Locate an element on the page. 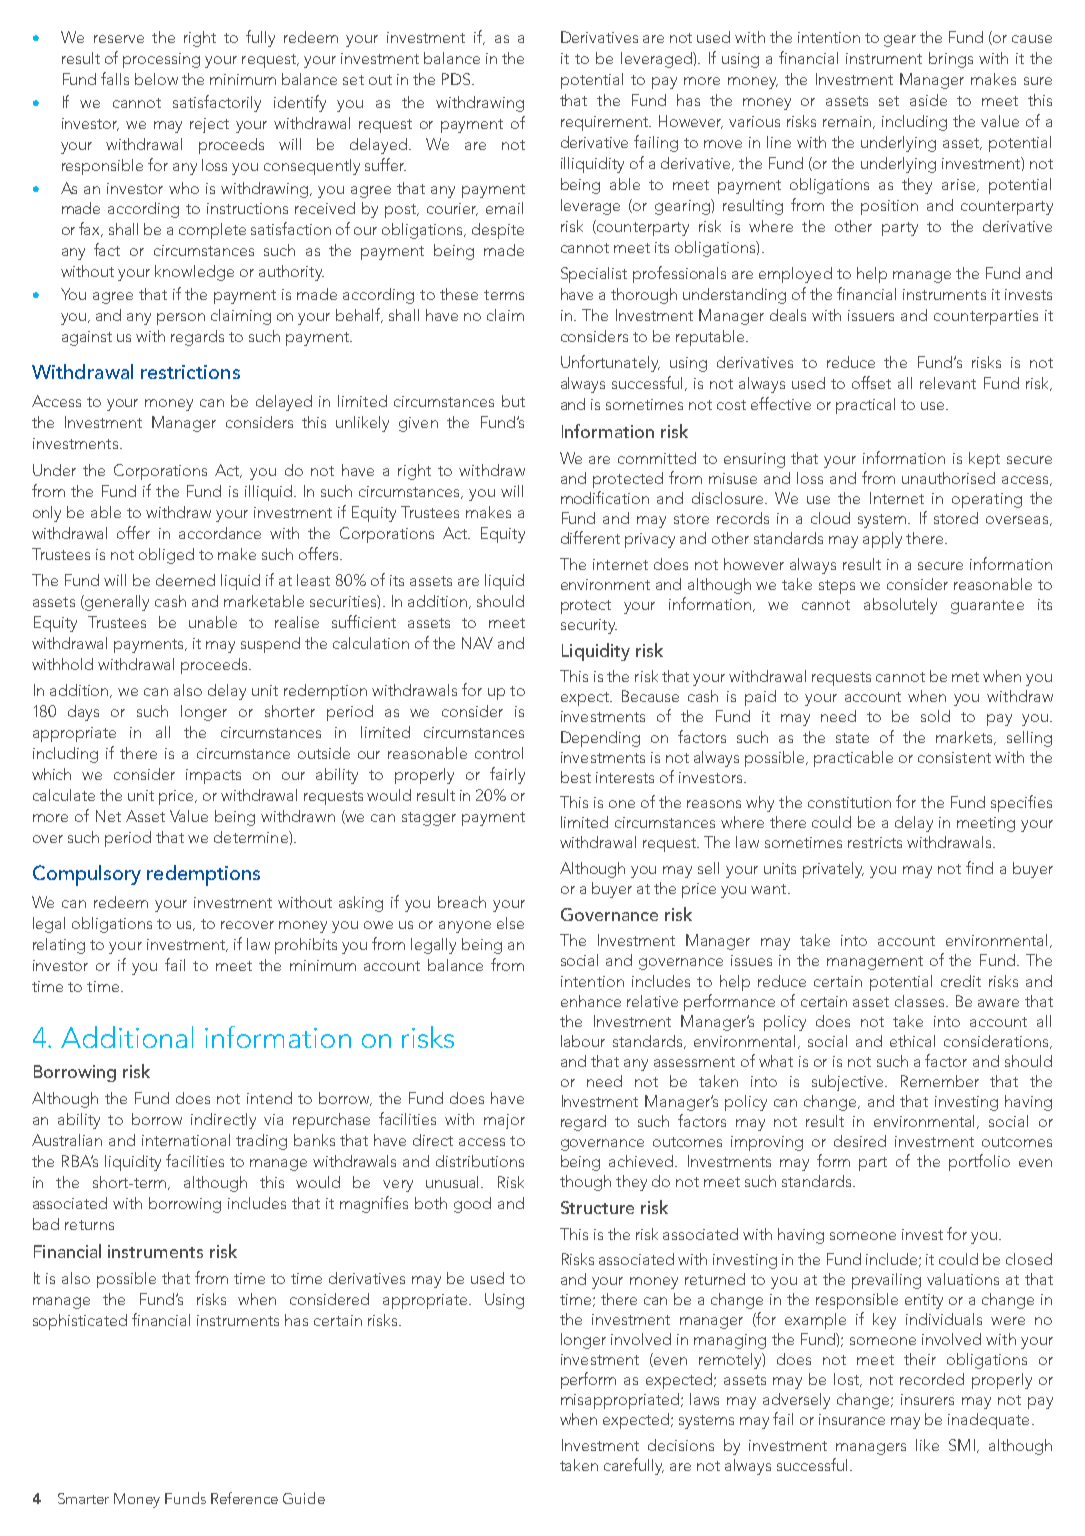 The image size is (1085, 1536). obliged is located at coordinates (166, 556).
